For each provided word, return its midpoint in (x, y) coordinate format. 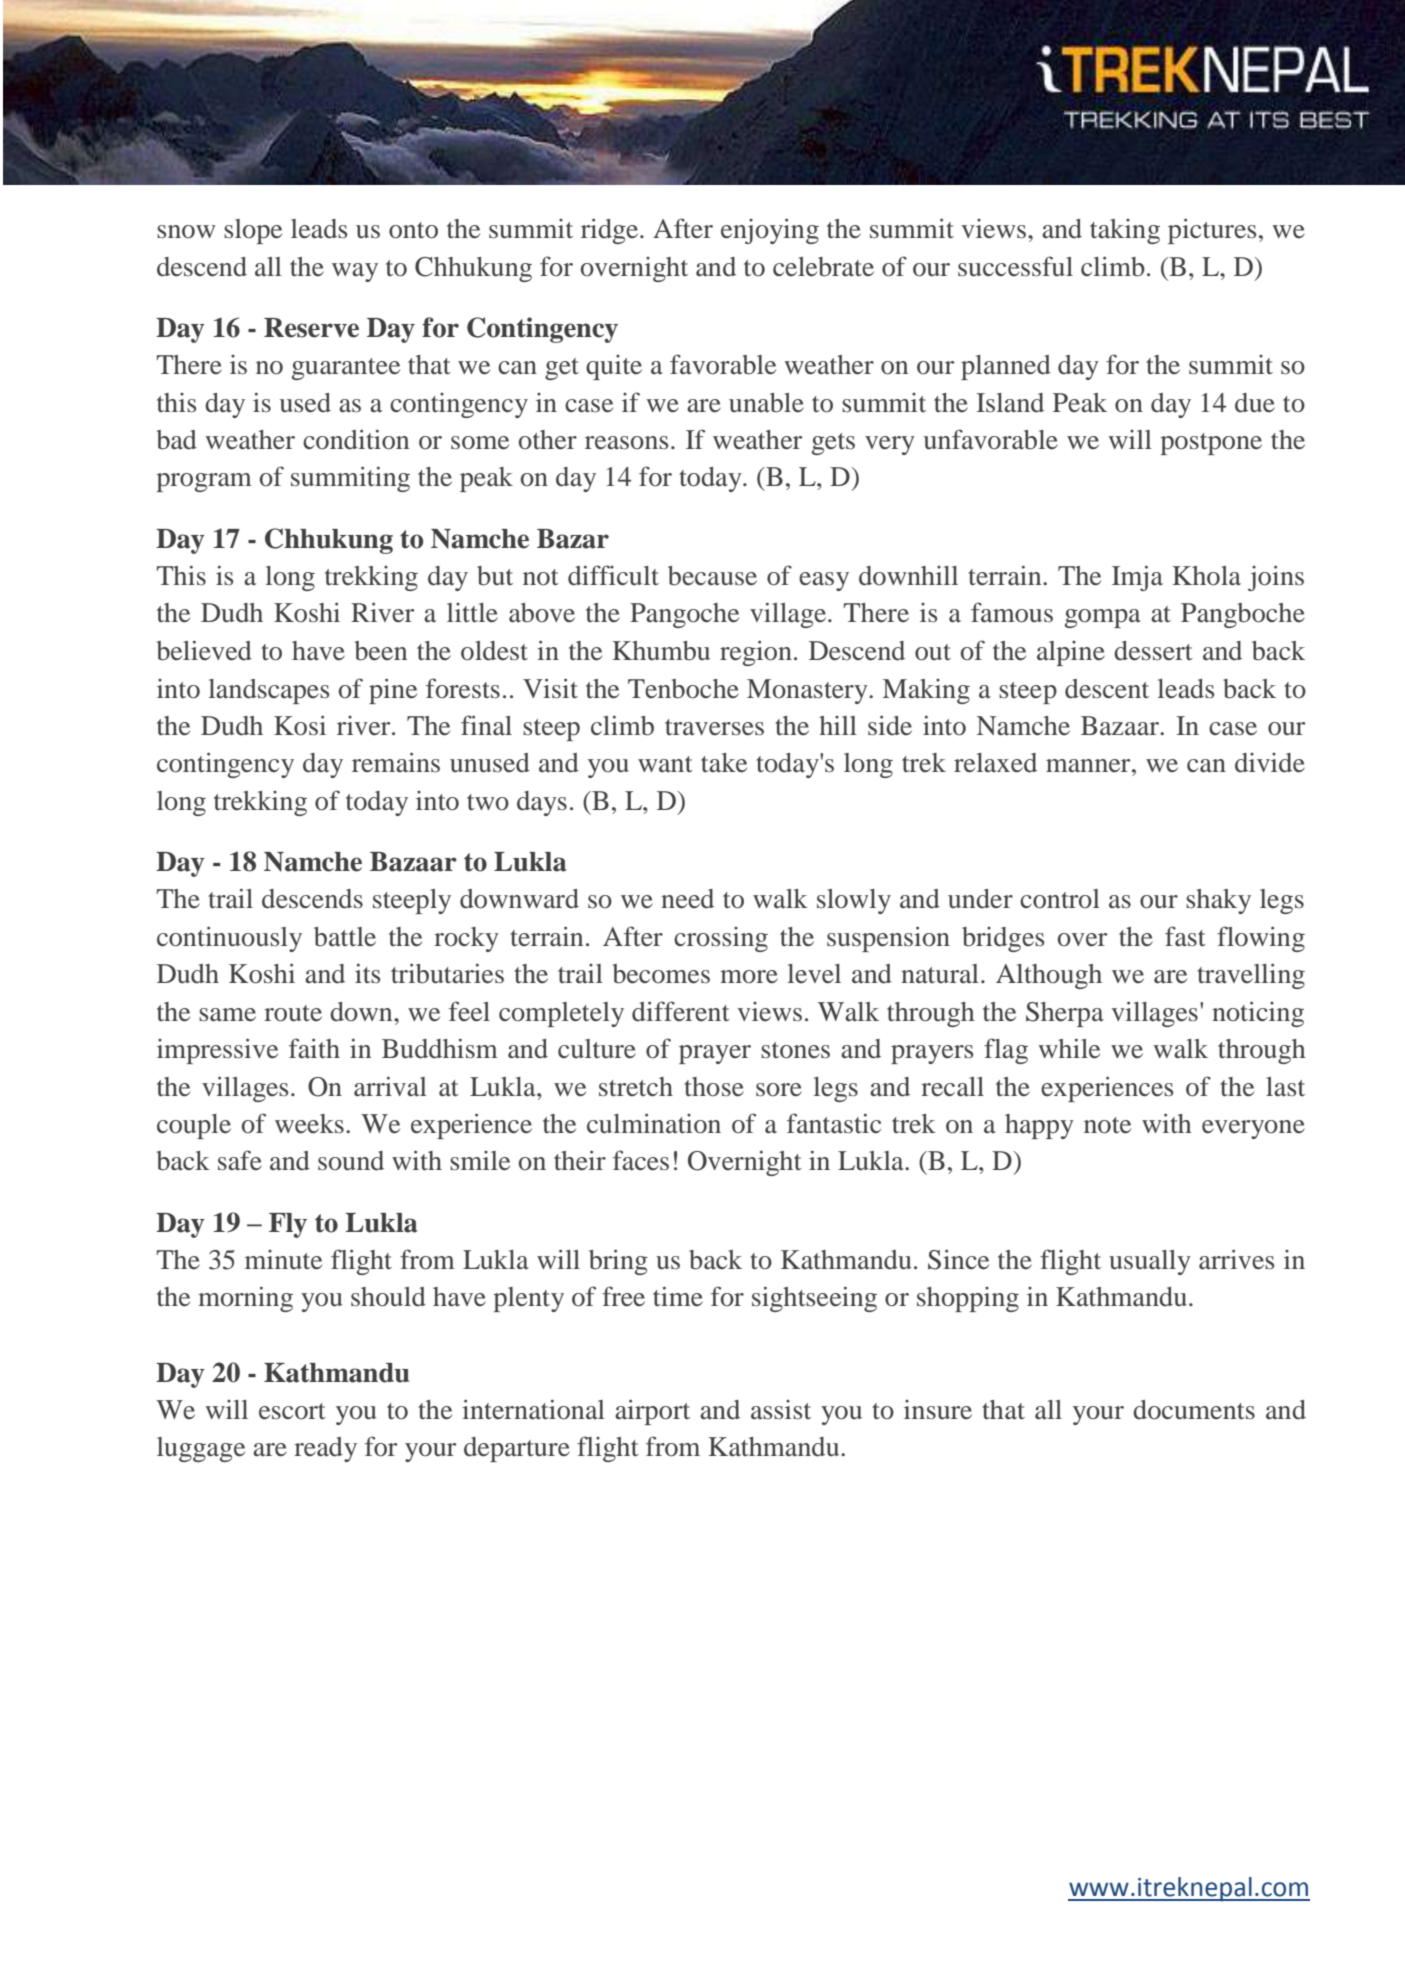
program (204, 482)
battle (345, 937)
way (355, 272)
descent (1107, 689)
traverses (714, 727)
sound (351, 1161)
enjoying (770, 231)
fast (1185, 936)
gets (833, 444)
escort (292, 1411)
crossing (721, 939)
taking (1125, 231)
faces (641, 1160)
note (1107, 1125)
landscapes (269, 691)
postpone (1211, 444)
